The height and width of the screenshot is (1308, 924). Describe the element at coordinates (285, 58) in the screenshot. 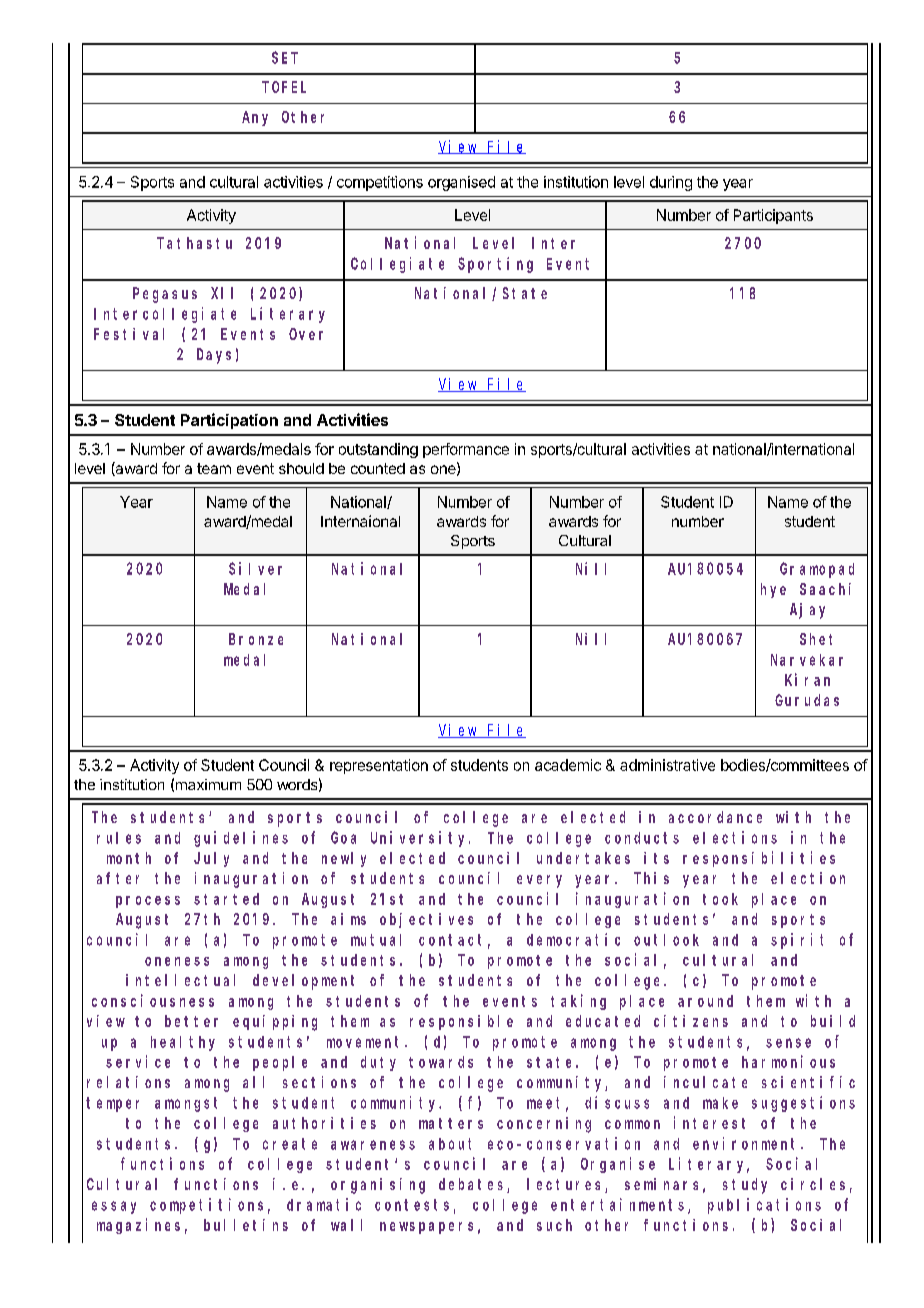

I see `SET` at that location.
